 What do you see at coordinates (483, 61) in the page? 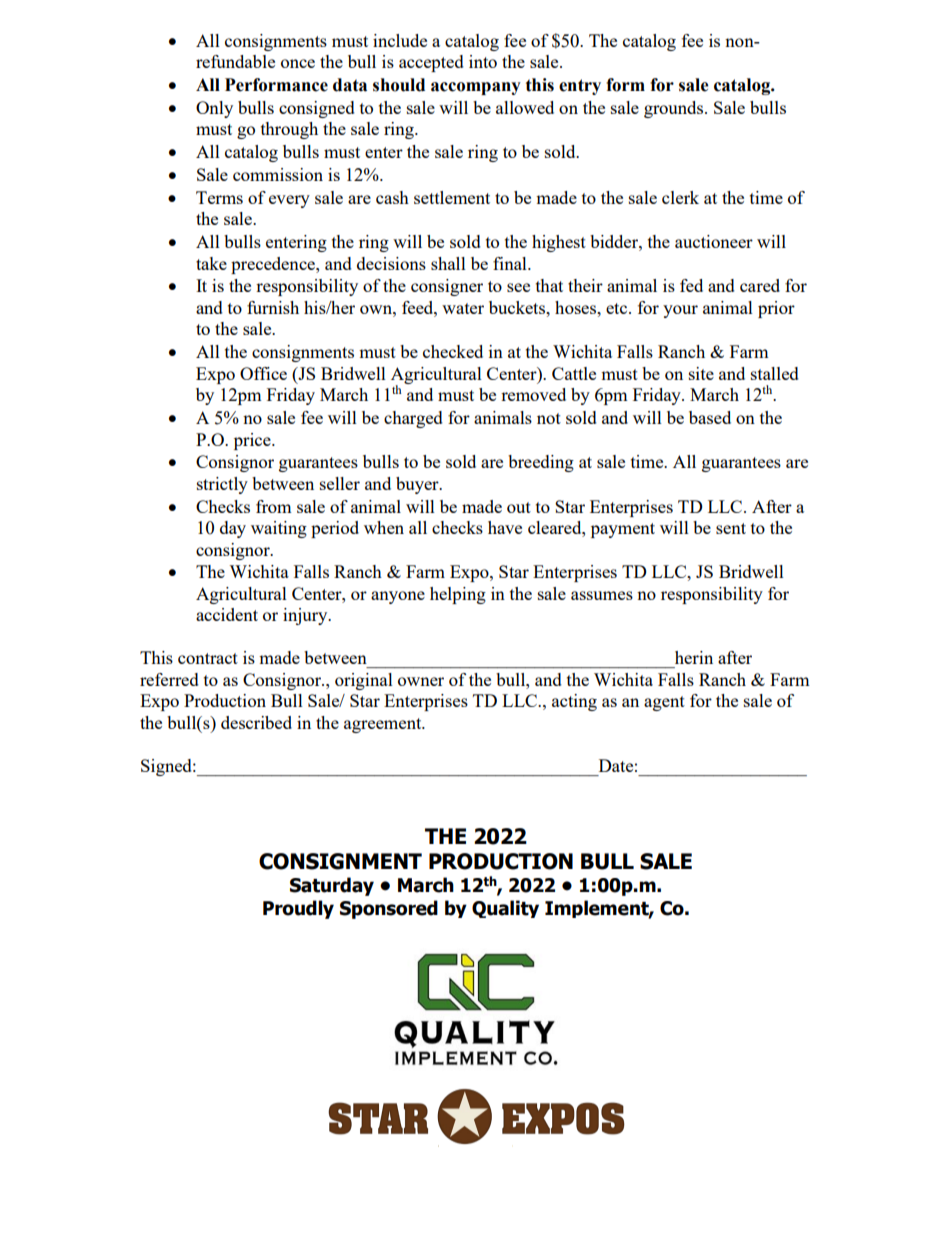
I see `into` at bounding box center [483, 61].
